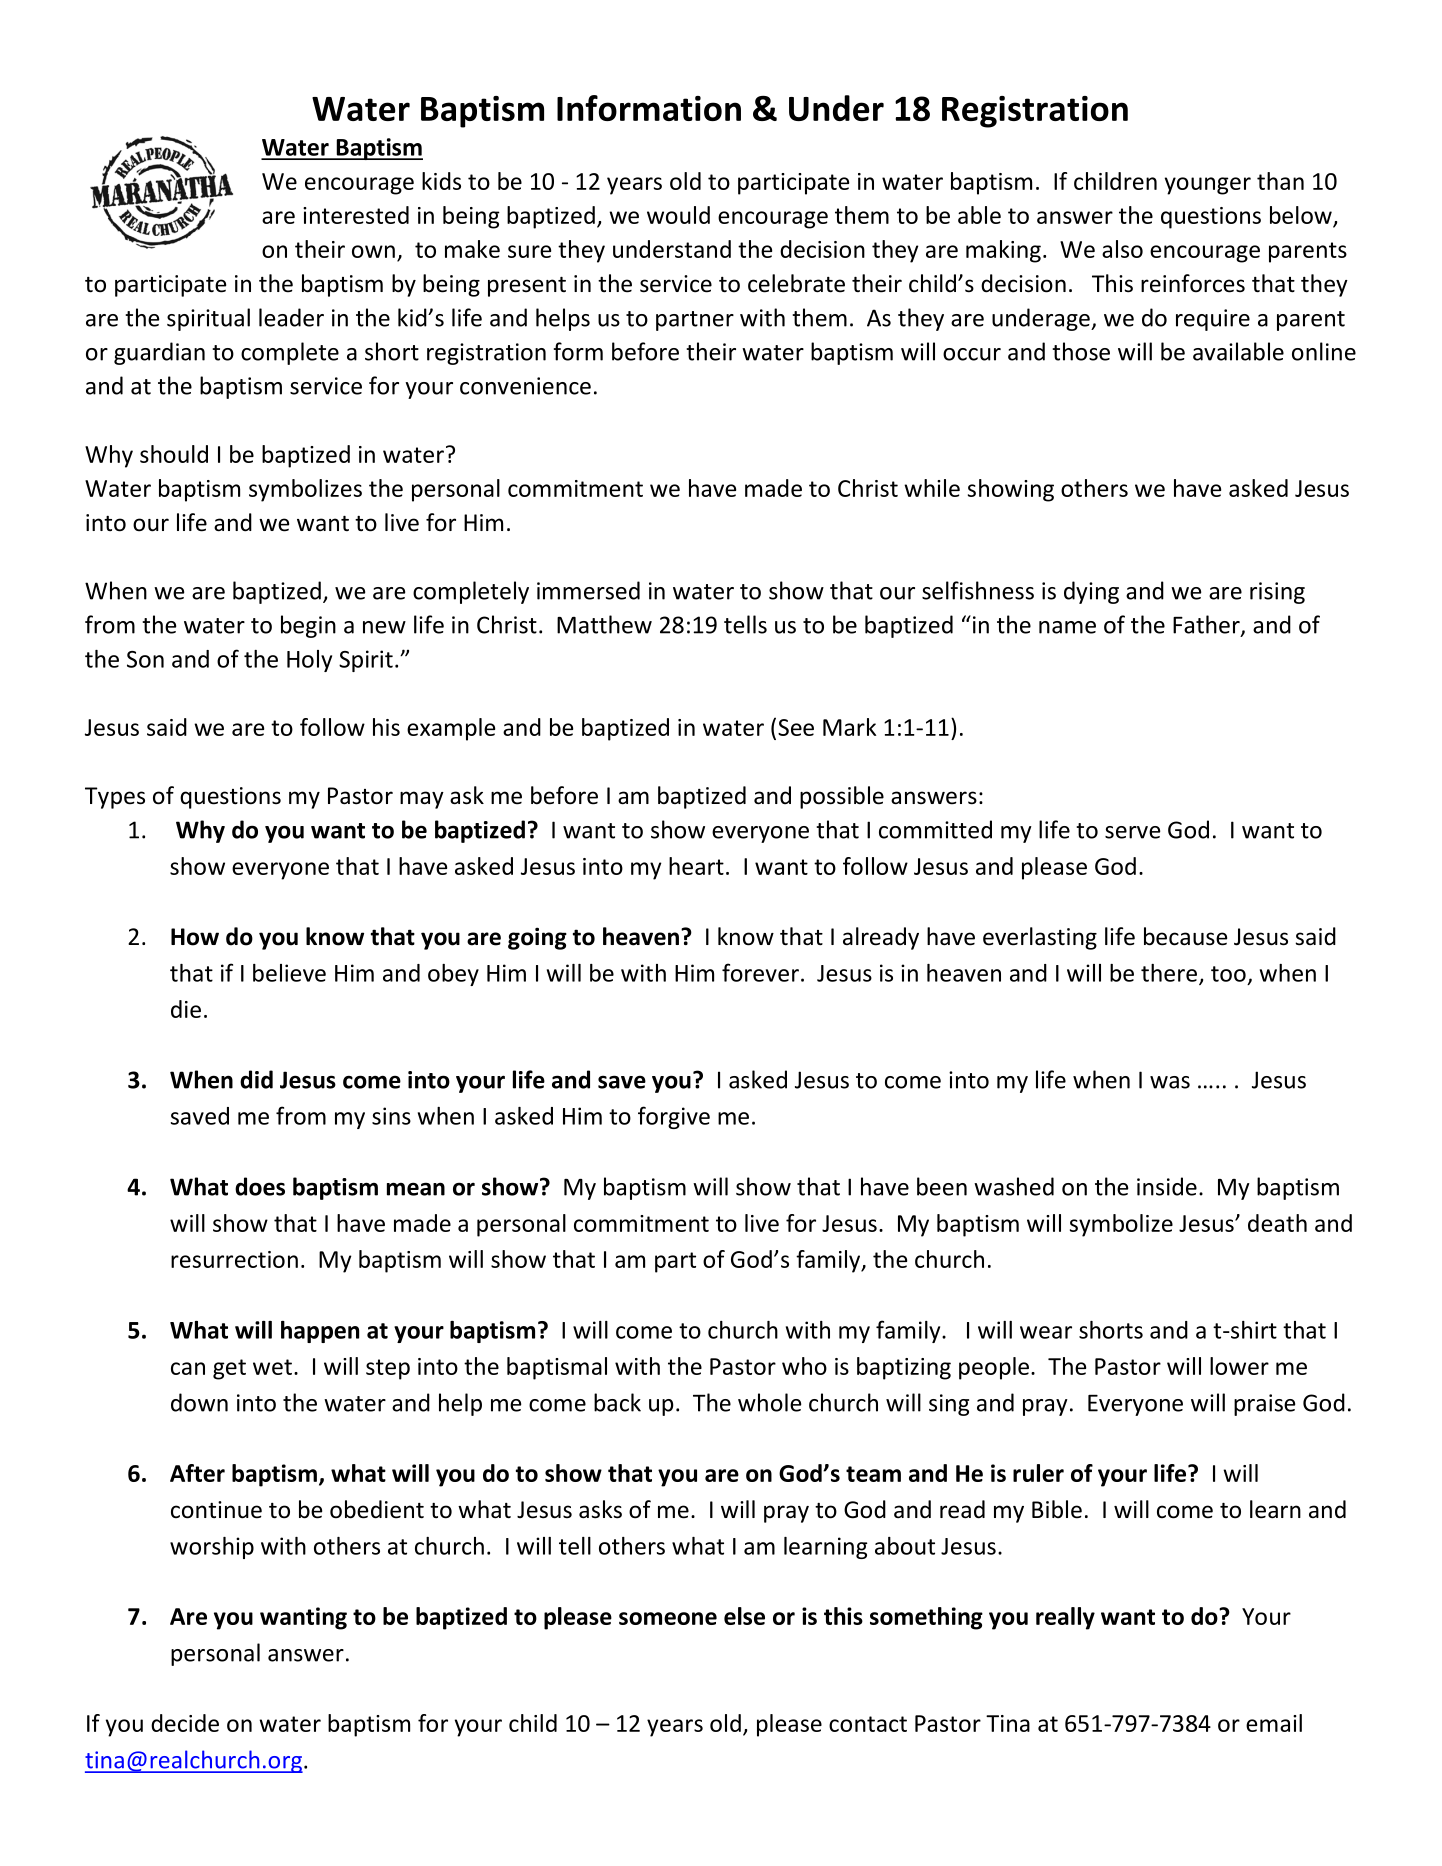 This document has width=1442, height=1866. What do you see at coordinates (1185, 936) in the document?
I see `because` at bounding box center [1185, 936].
